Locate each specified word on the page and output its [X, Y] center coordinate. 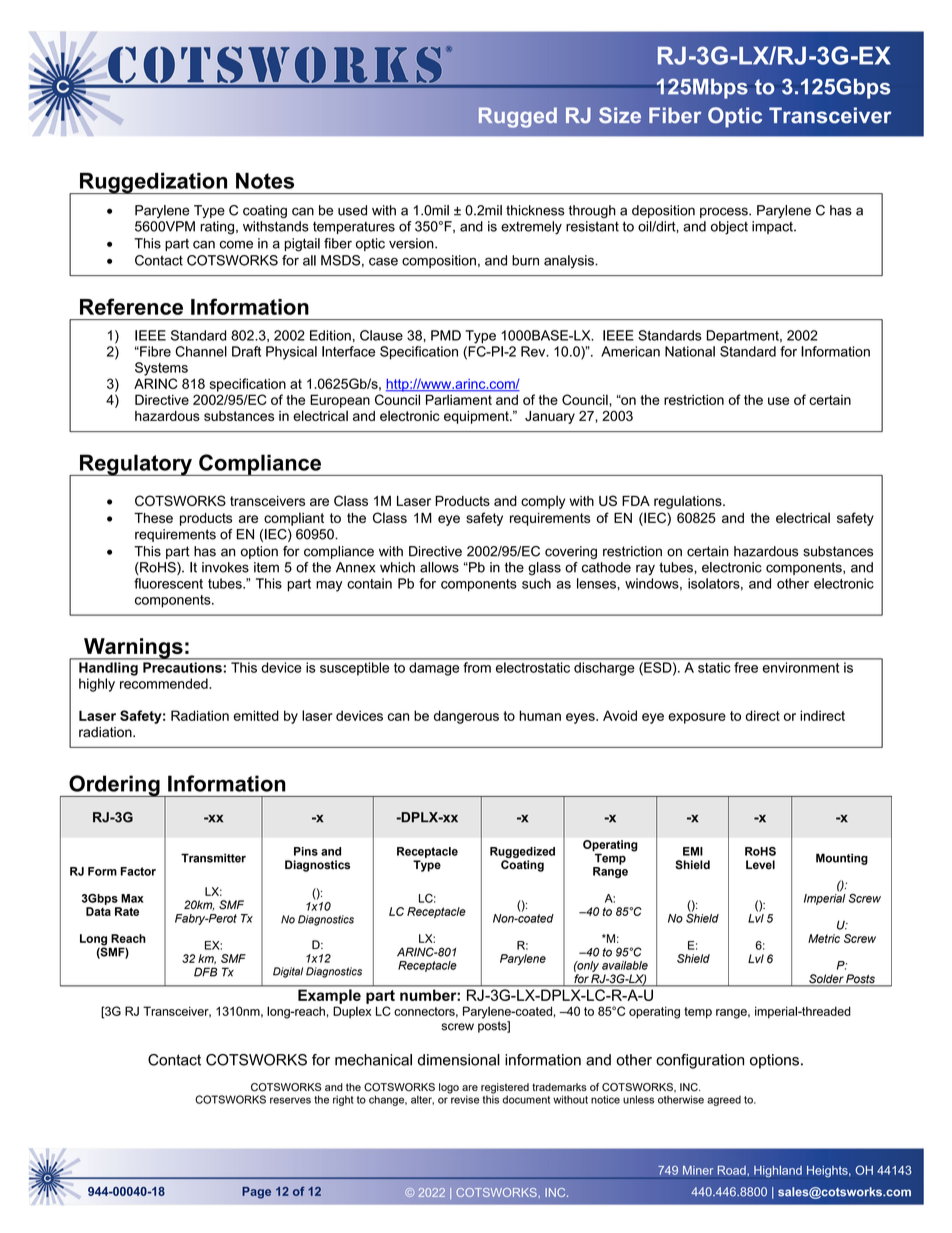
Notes [265, 181]
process [725, 212]
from [477, 667]
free [746, 667]
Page [256, 1193]
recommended [165, 683]
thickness [535, 210]
